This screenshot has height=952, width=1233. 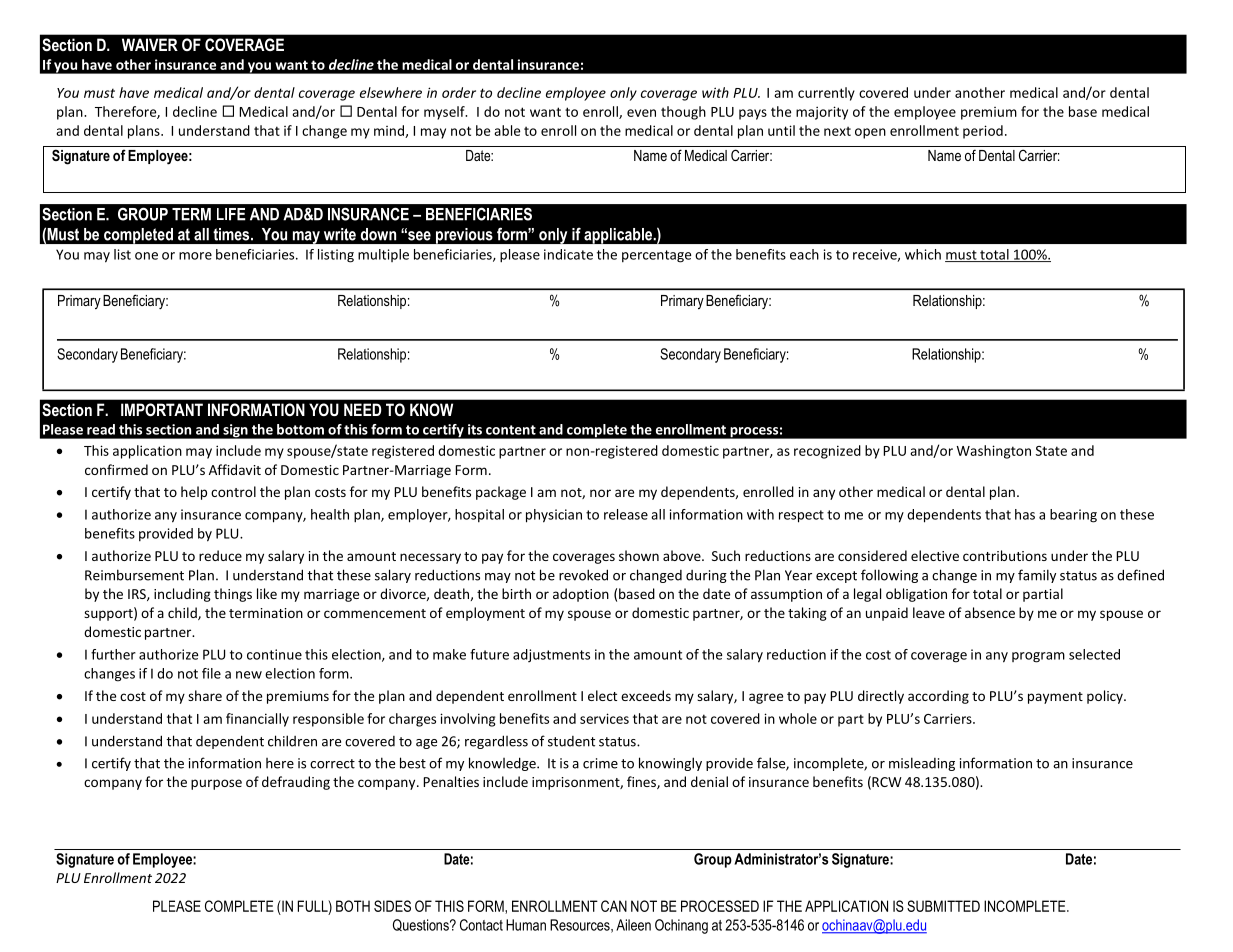 I want to click on exceeds, so click(x=646, y=695).
